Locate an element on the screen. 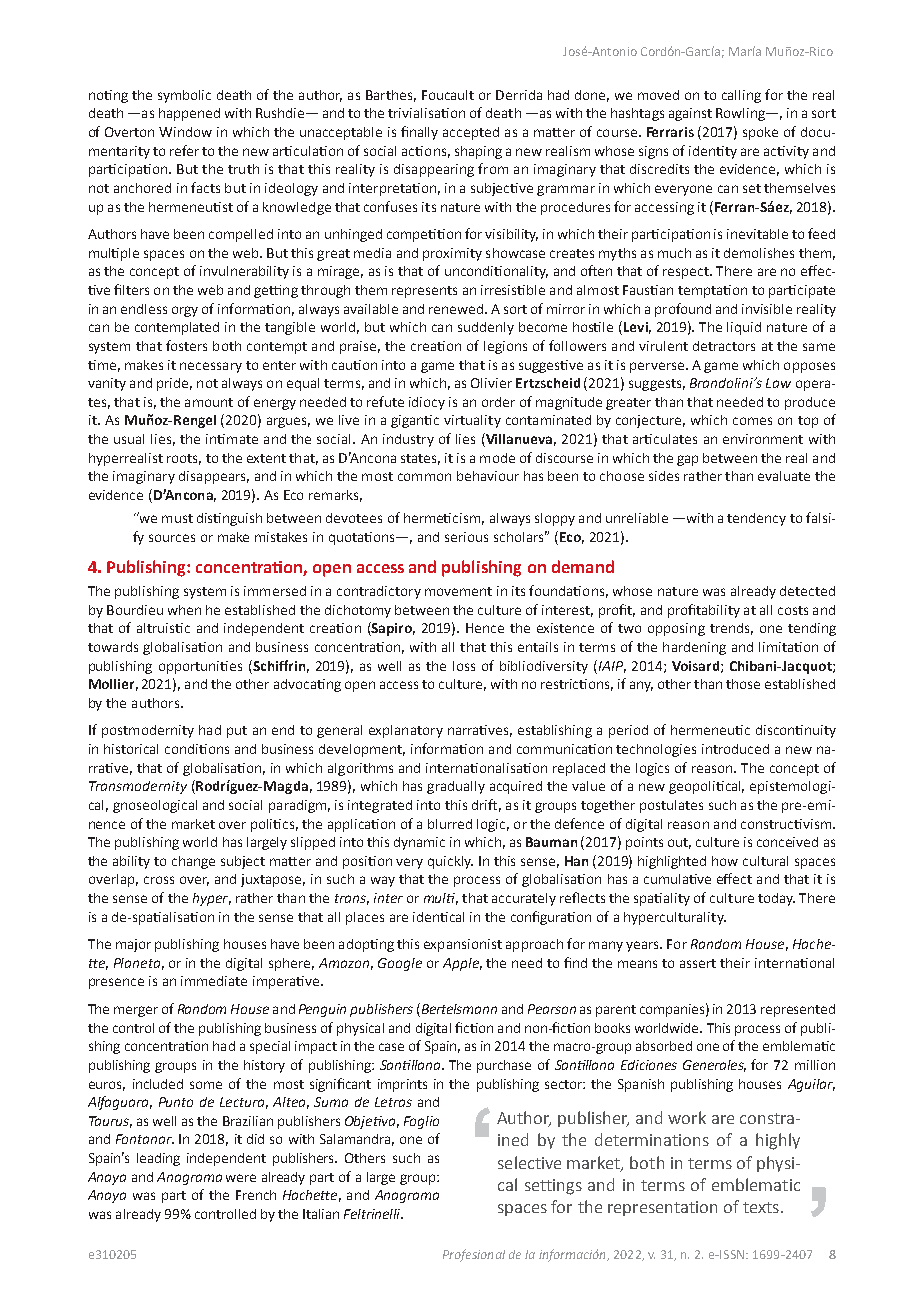 Image resolution: width=924 pixels, height=1308 pixels. assert is located at coordinates (698, 963).
